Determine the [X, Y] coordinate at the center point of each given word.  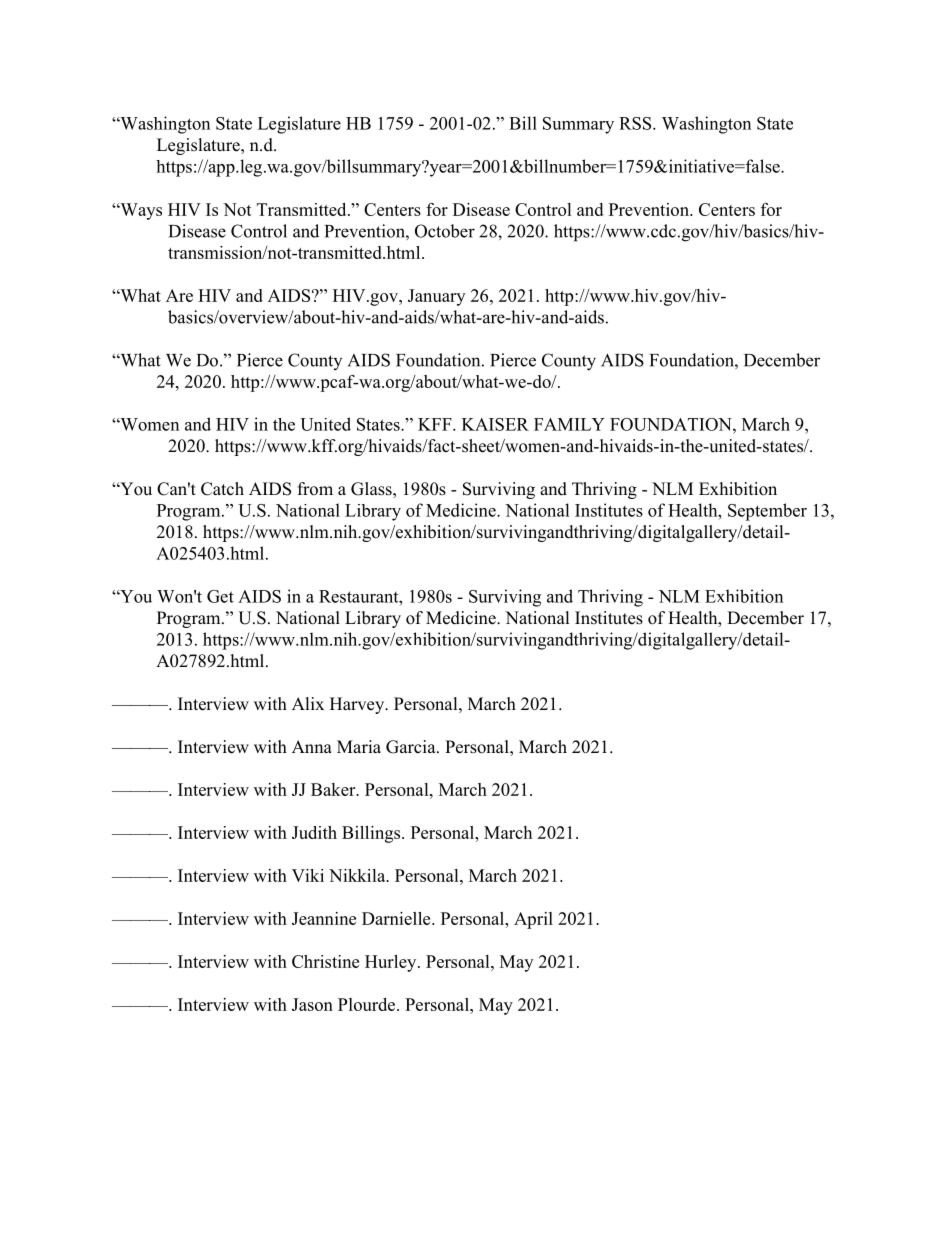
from [315, 489]
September [767, 512]
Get [220, 596]
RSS [636, 123]
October [445, 231]
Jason [312, 1004]
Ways [140, 211]
